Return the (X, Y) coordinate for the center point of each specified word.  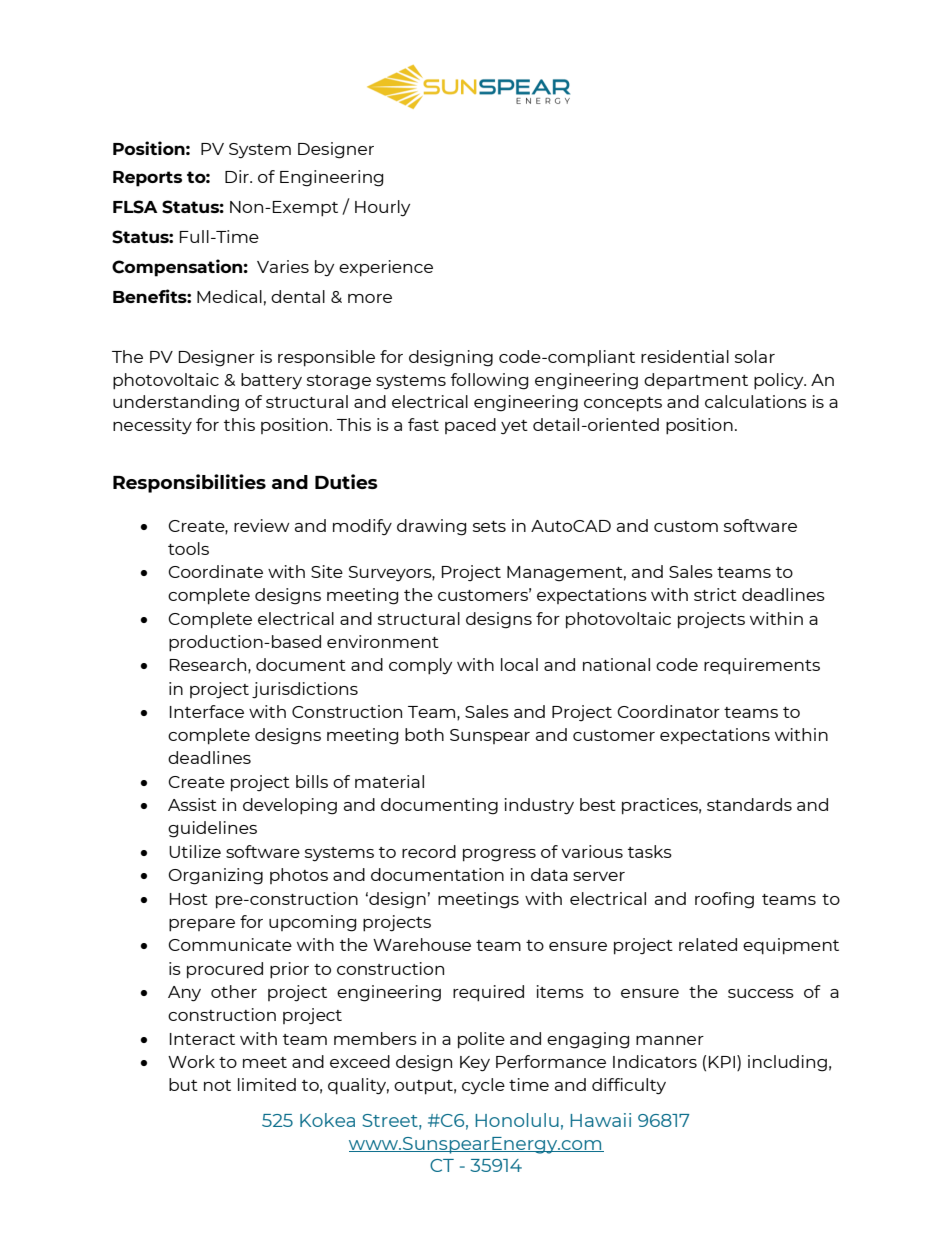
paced (470, 426)
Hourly (382, 208)
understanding (176, 403)
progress (499, 855)
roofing (724, 900)
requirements (762, 666)
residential (685, 356)
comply (420, 666)
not (217, 1085)
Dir (238, 176)
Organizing (215, 876)
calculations (756, 401)
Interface (207, 711)
